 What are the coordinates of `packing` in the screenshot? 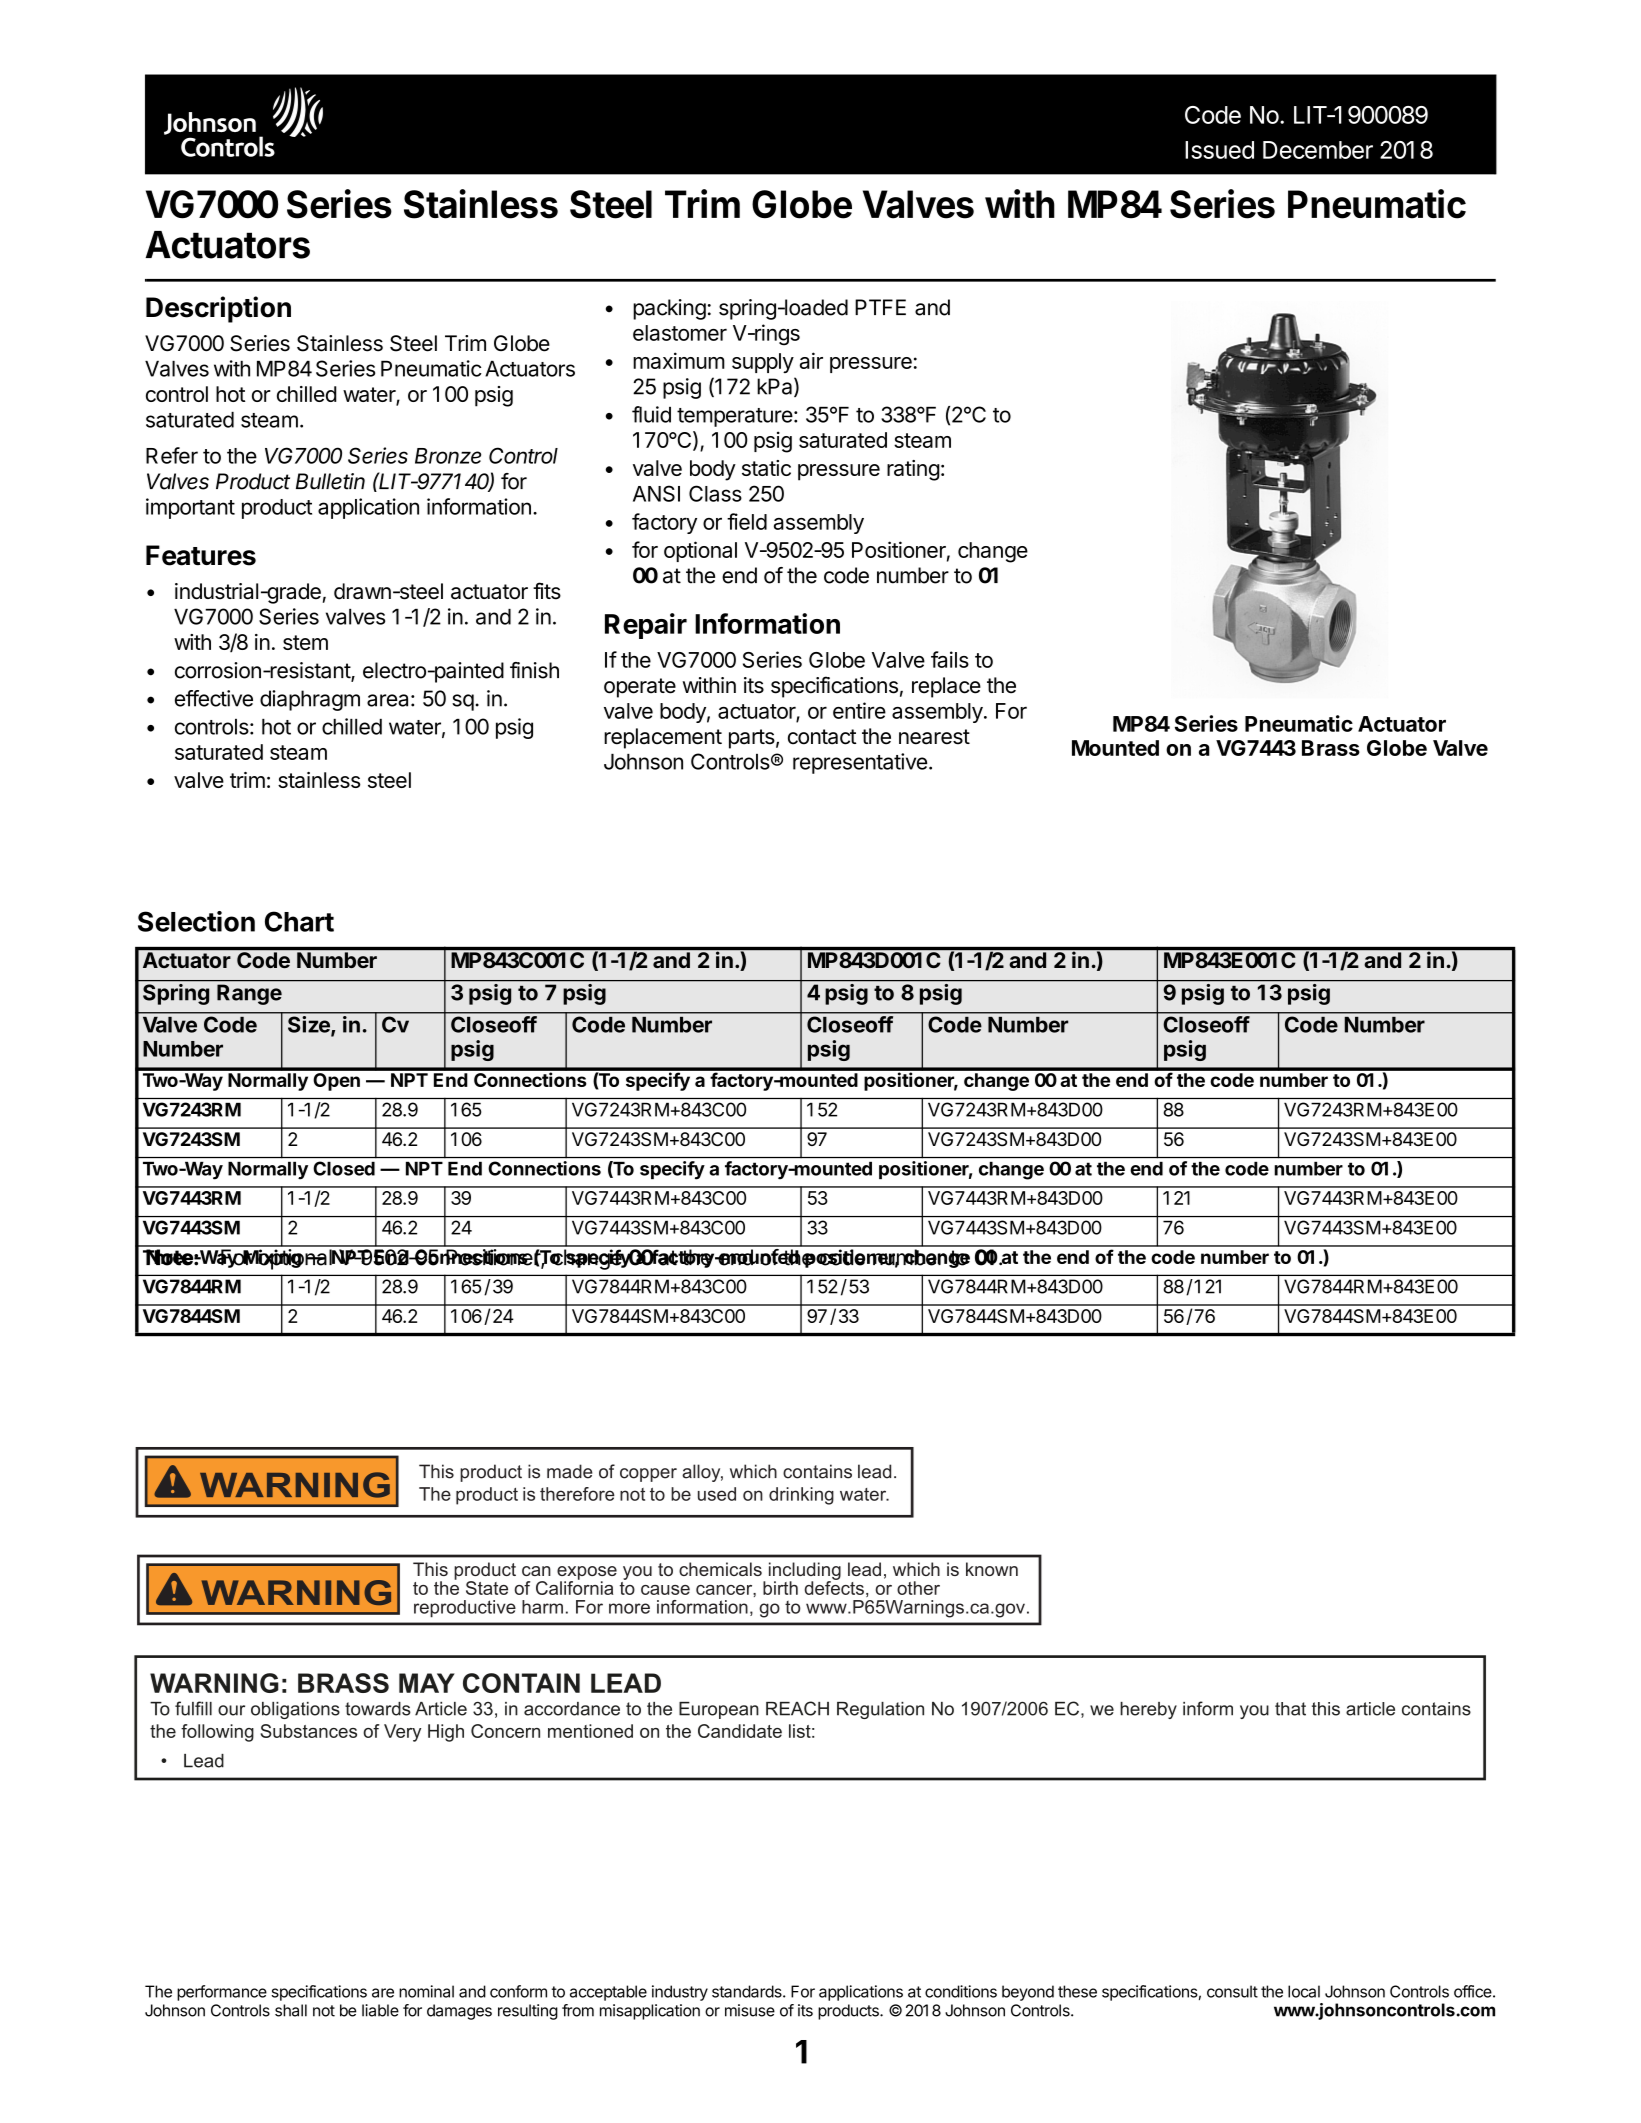 It's located at (669, 309).
